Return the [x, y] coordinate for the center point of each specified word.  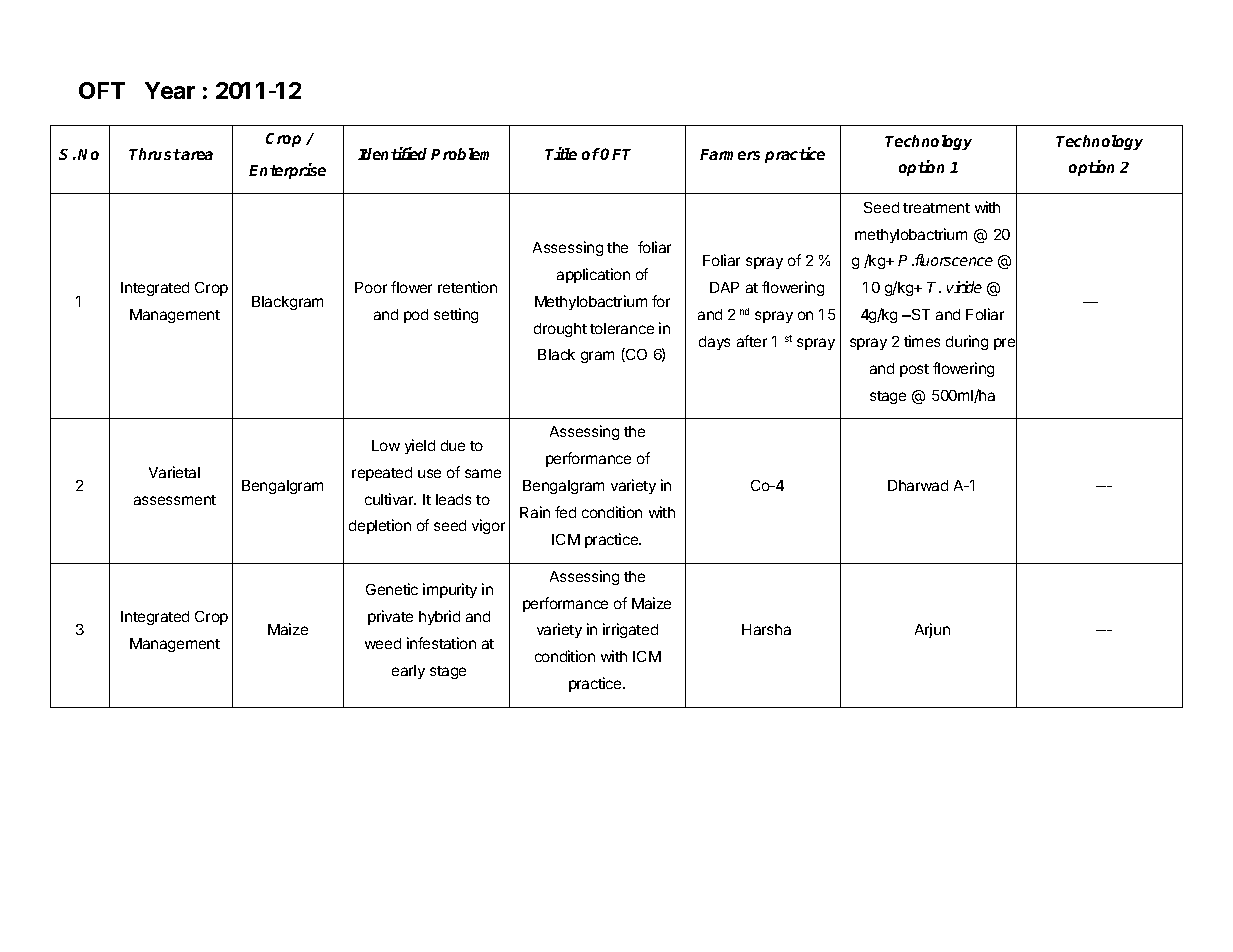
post [914, 370]
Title [561, 153]
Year [170, 90]
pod [416, 316]
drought [560, 330]
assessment [175, 500]
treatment [936, 208]
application [593, 275]
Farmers [730, 154]
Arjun [932, 630]
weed [383, 643]
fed [565, 512]
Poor [371, 287]
